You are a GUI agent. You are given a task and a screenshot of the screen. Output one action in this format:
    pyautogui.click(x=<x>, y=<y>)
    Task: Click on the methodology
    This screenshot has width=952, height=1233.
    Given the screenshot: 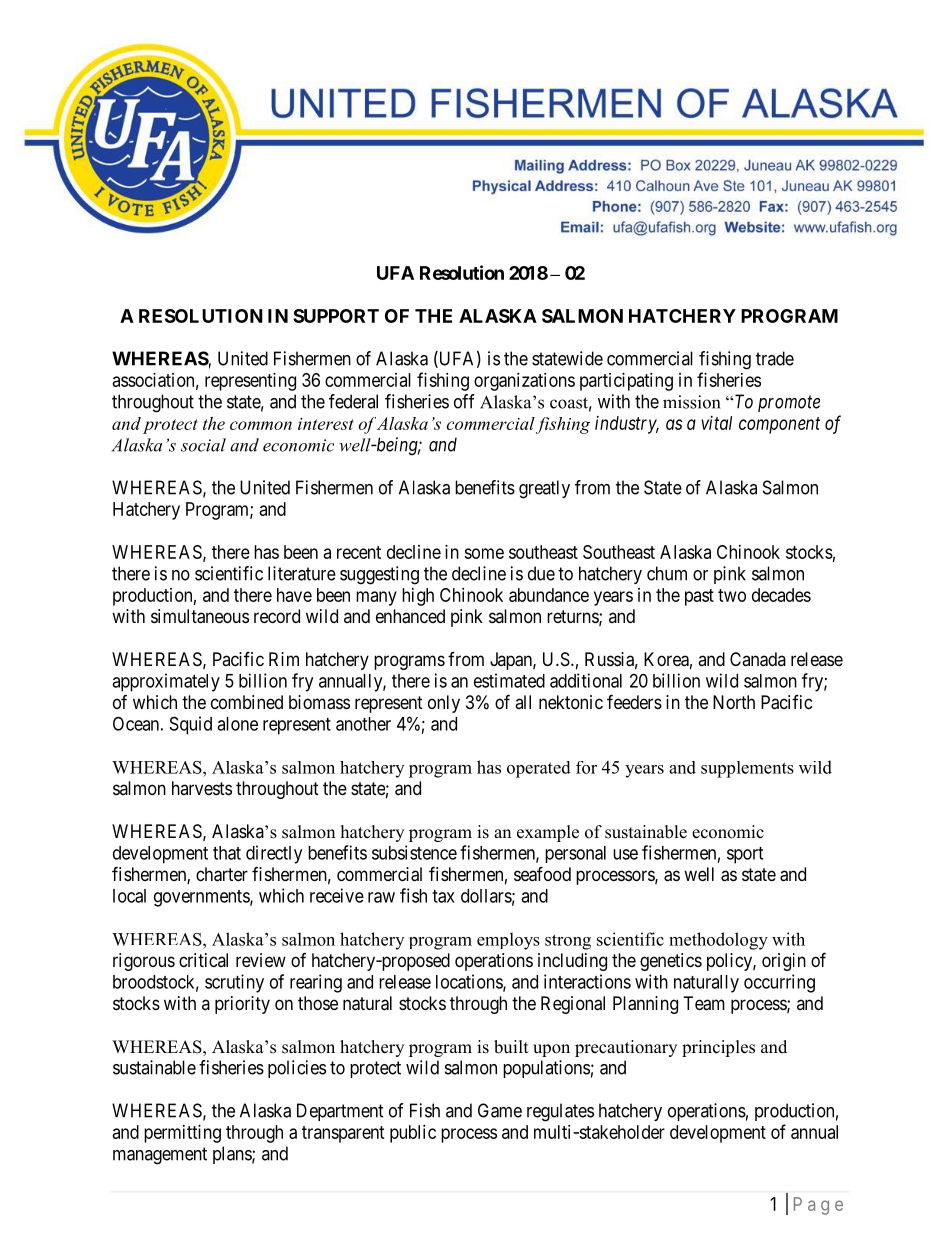 What is the action you would take?
    pyautogui.click(x=718, y=941)
